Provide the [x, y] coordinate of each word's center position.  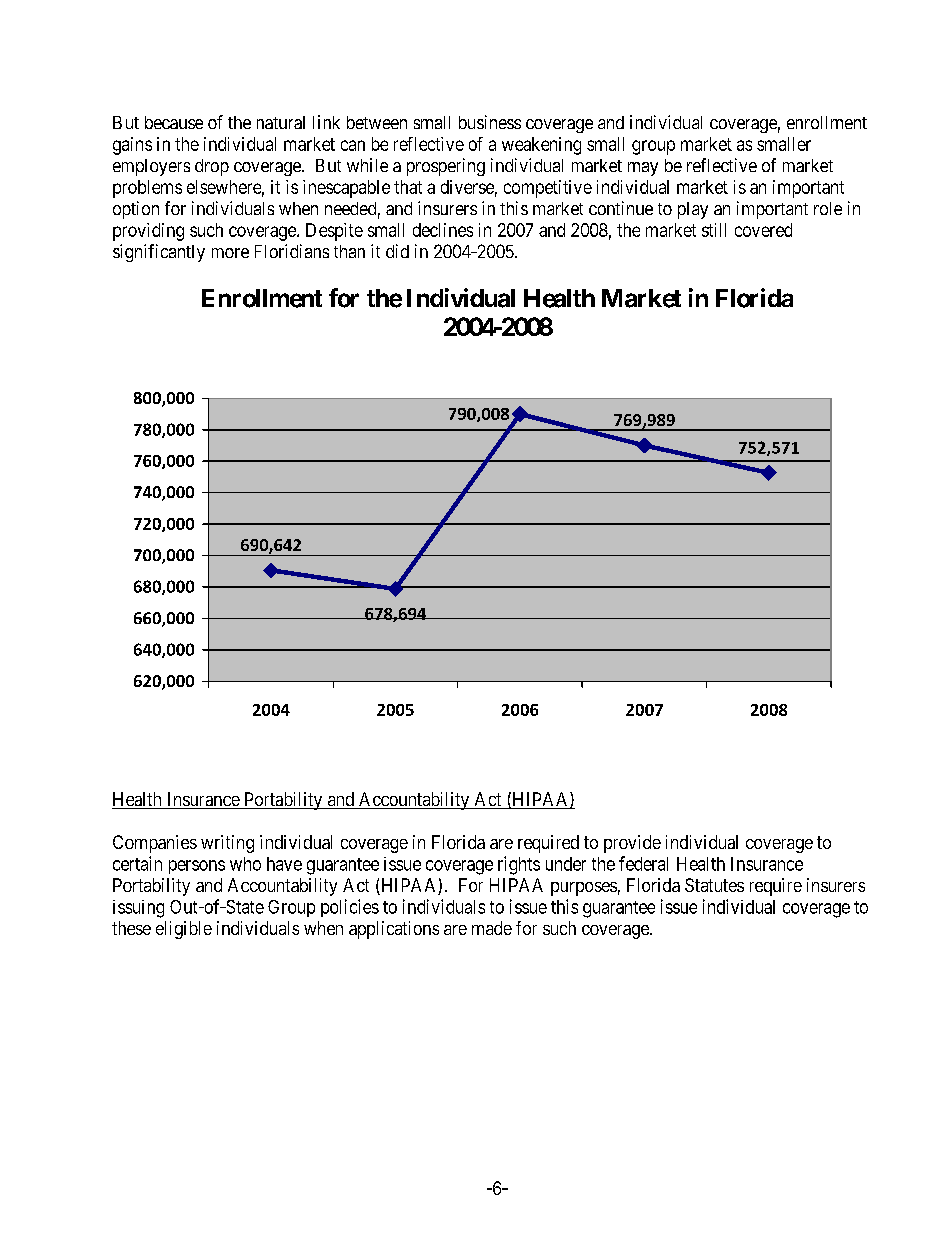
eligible [184, 930]
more [230, 253]
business [490, 122]
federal [643, 863]
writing [227, 844]
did [397, 251]
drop [212, 167]
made [492, 928]
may [643, 169]
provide [632, 844]
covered [763, 230]
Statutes [714, 885]
